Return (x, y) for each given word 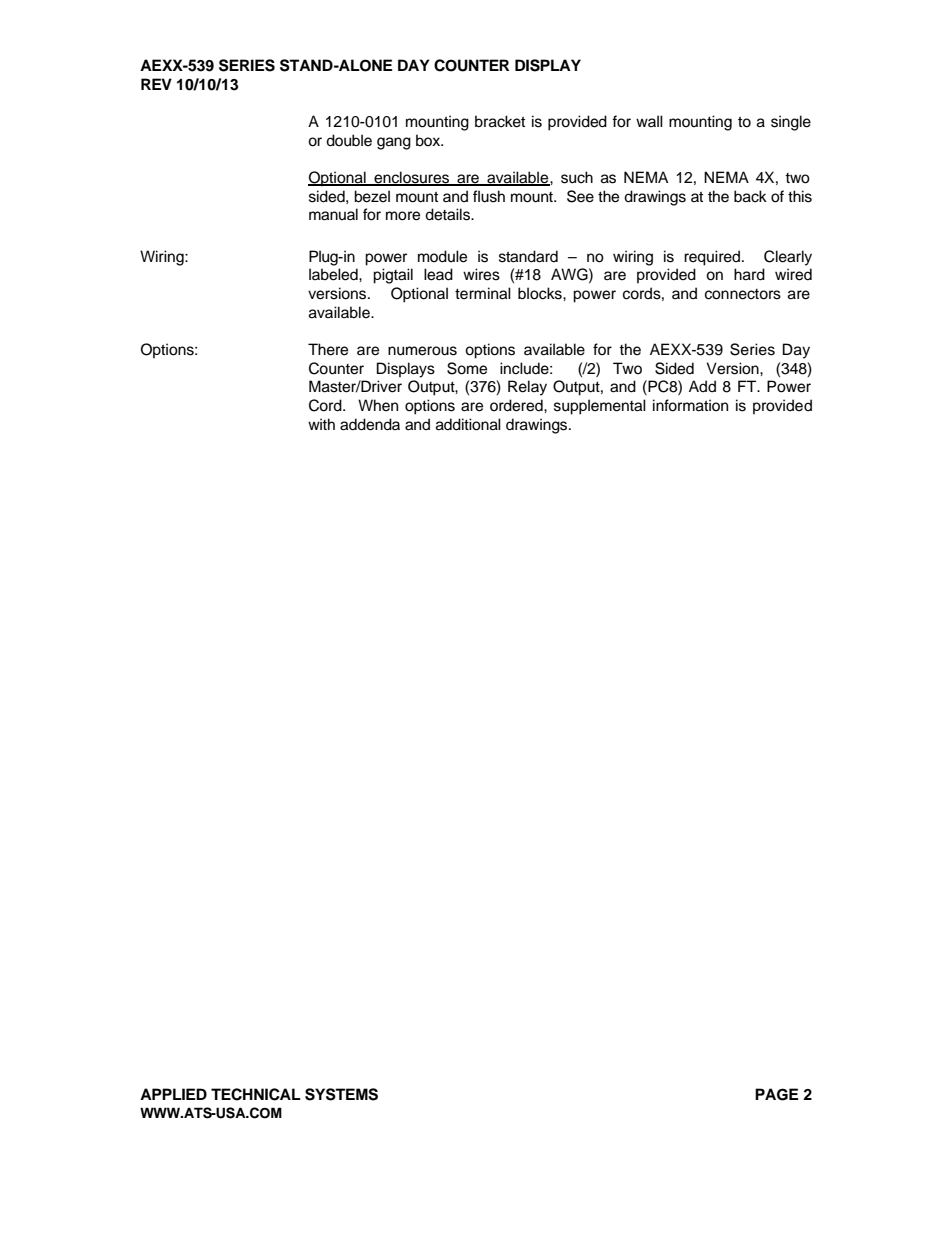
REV (156, 84)
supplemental (600, 407)
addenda (370, 424)
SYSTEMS (341, 1094)
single (791, 123)
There (328, 349)
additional (468, 424)
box (429, 140)
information (690, 405)
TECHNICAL (256, 1094)
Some (467, 368)
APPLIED (173, 1094)
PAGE (776, 1094)
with (321, 424)
